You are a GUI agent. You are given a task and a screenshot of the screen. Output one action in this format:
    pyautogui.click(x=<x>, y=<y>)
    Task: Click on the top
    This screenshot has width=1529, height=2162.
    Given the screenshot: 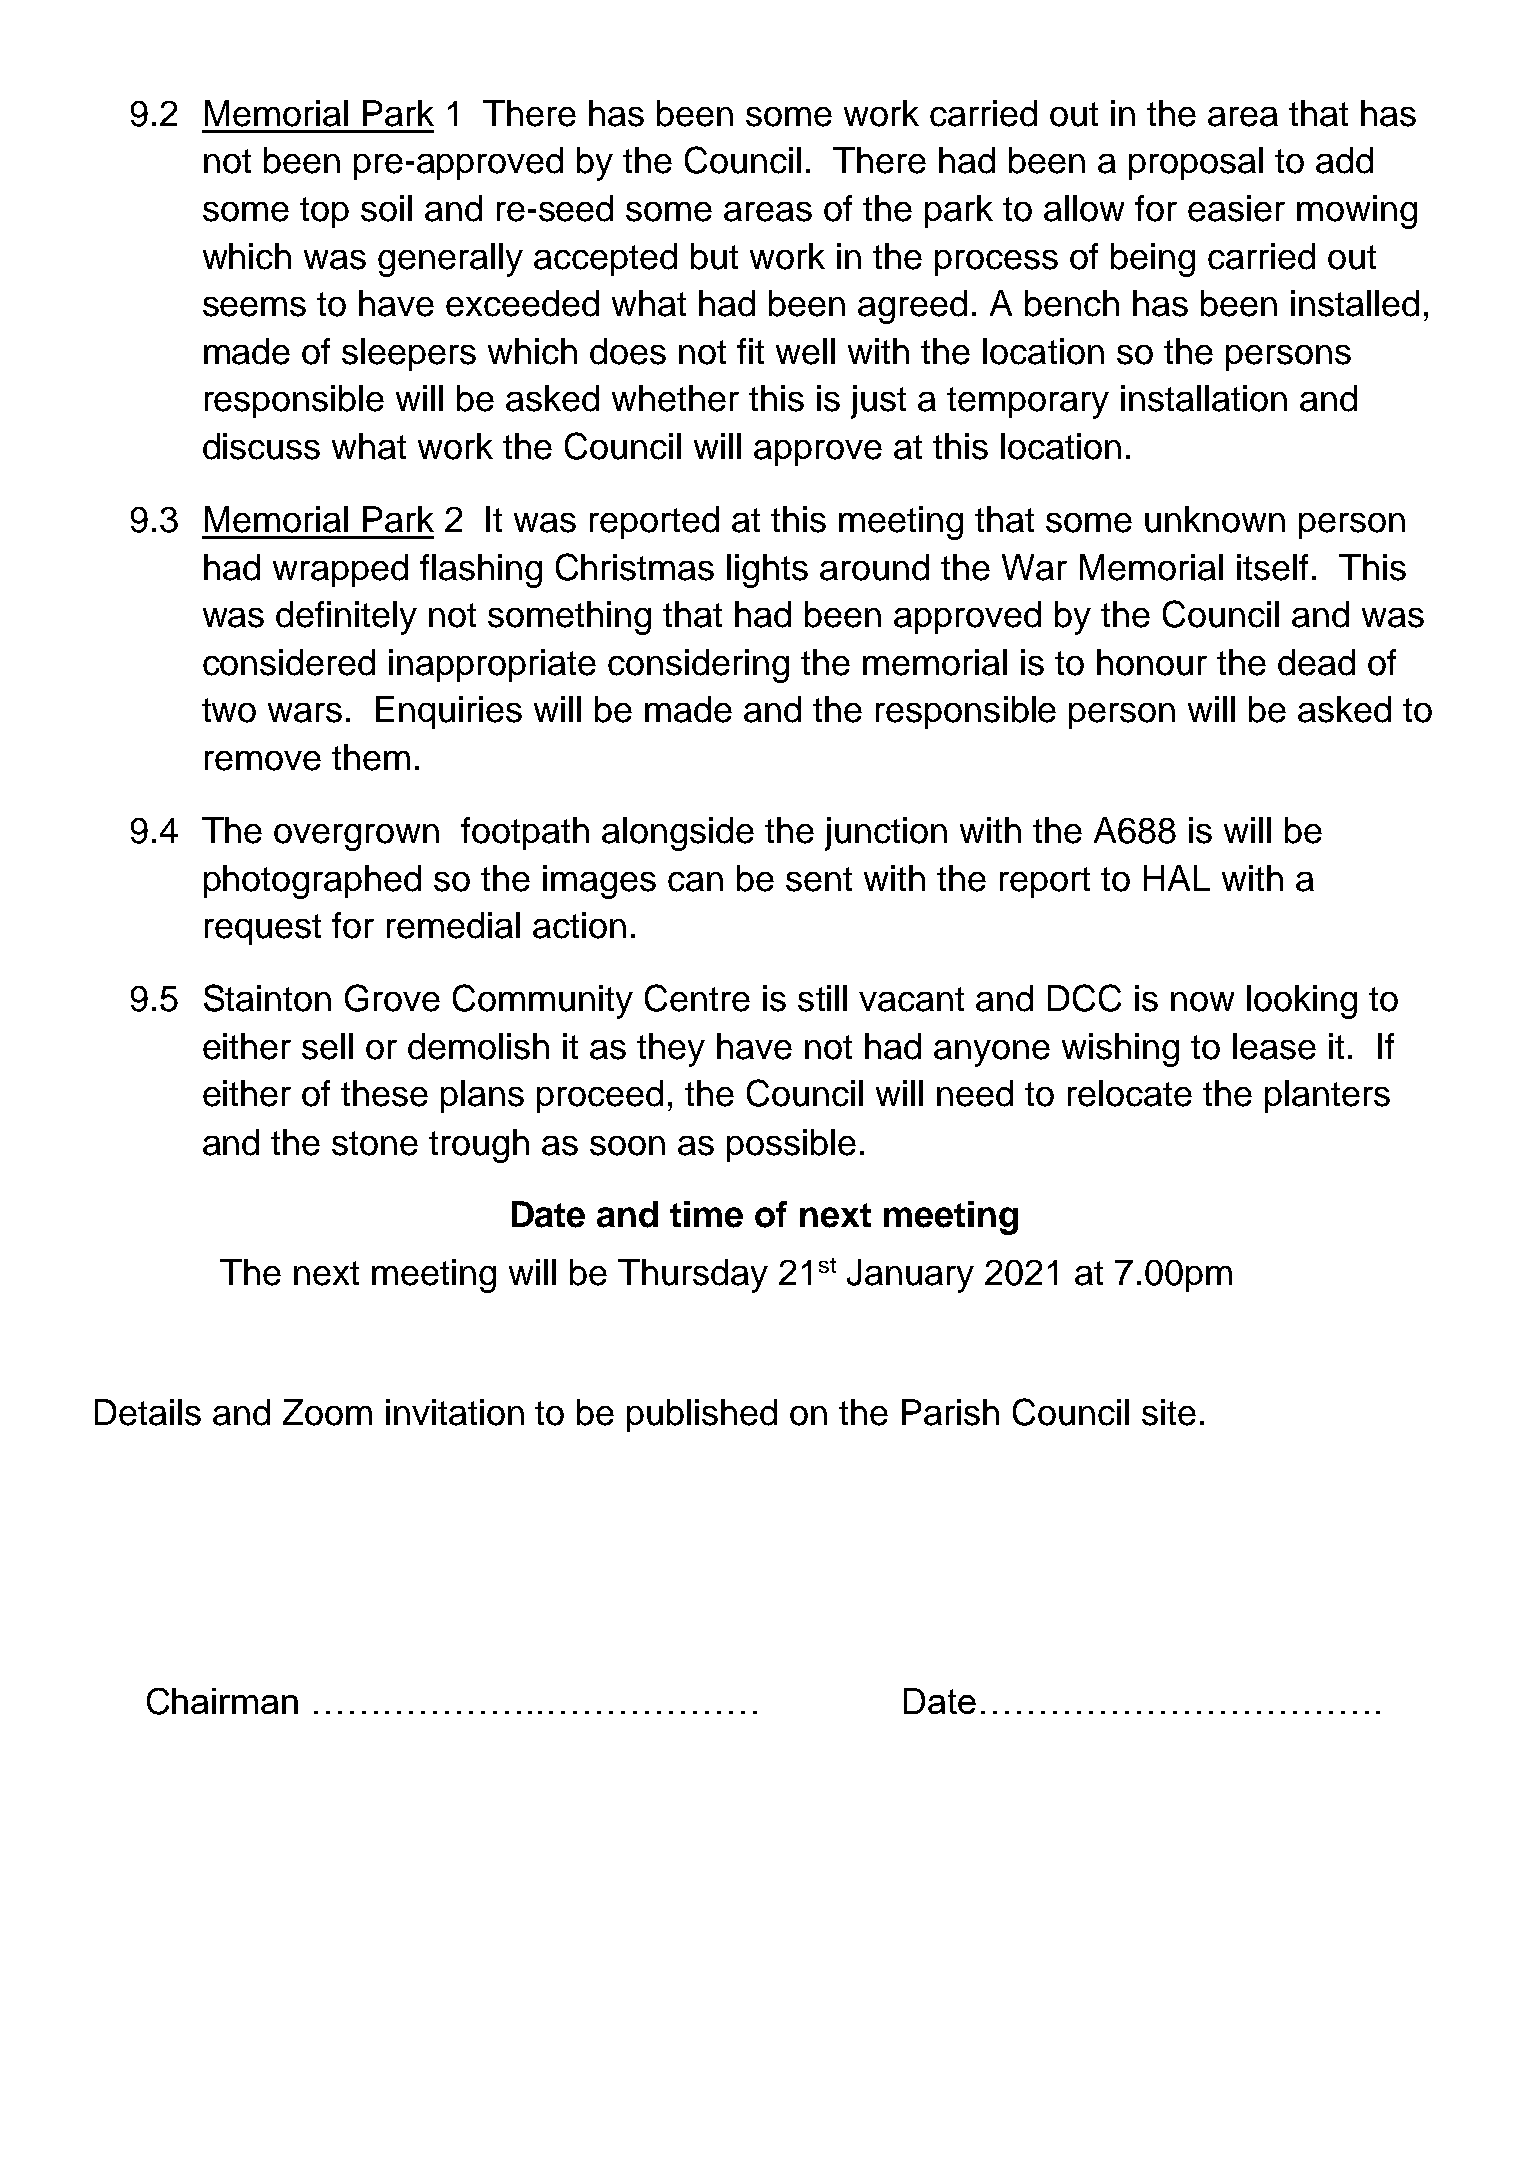 What is the action you would take?
    pyautogui.click(x=324, y=212)
